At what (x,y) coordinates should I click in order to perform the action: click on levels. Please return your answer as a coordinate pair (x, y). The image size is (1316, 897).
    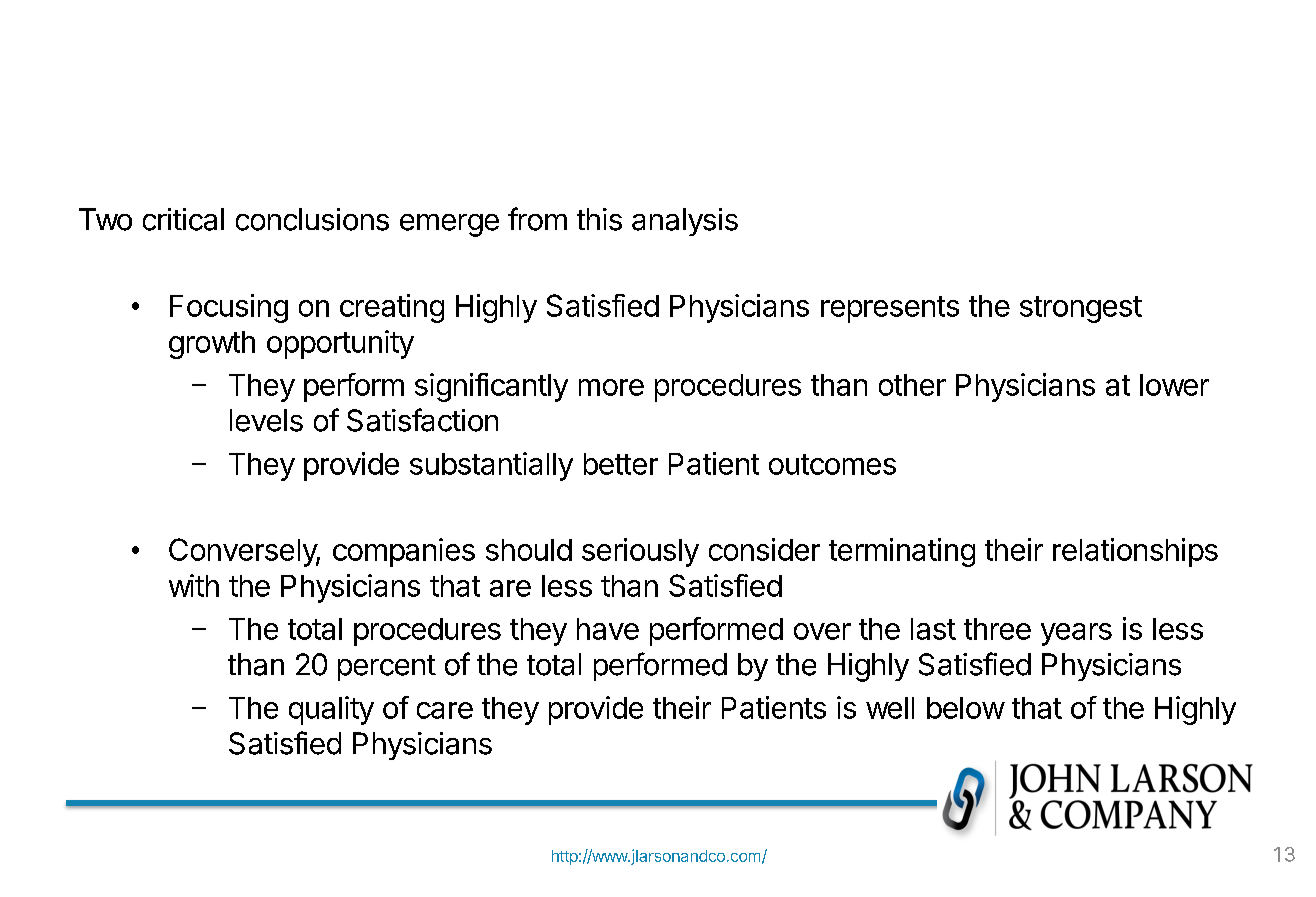
    Looking at the image, I should click on (266, 420).
